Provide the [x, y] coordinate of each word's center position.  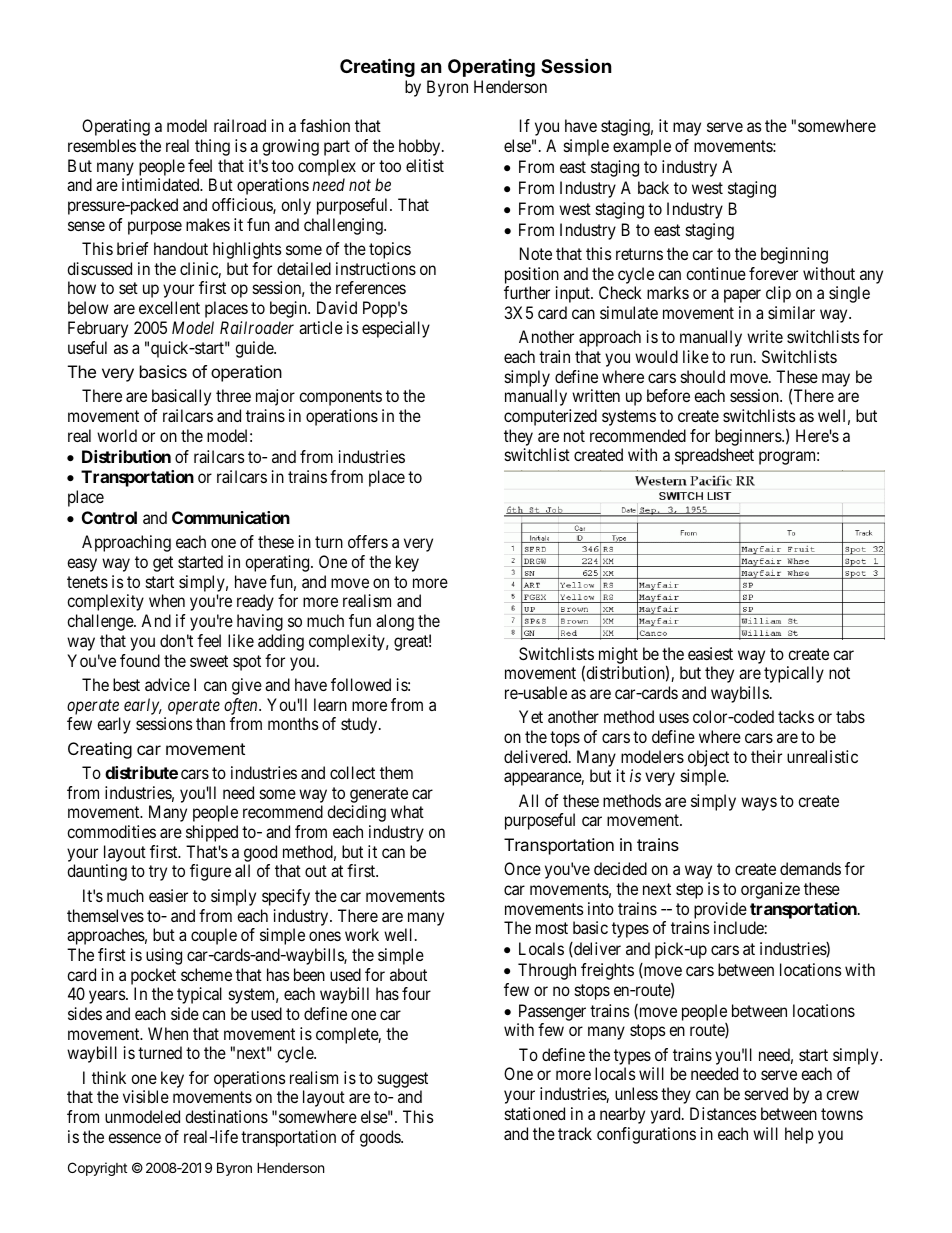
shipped [212, 833]
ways [759, 804]
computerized [550, 417]
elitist [425, 165]
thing [212, 147]
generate [379, 795]
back [653, 187]
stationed [535, 1113]
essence [134, 1138]
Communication [231, 517]
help [799, 1135]
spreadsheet [714, 456]
